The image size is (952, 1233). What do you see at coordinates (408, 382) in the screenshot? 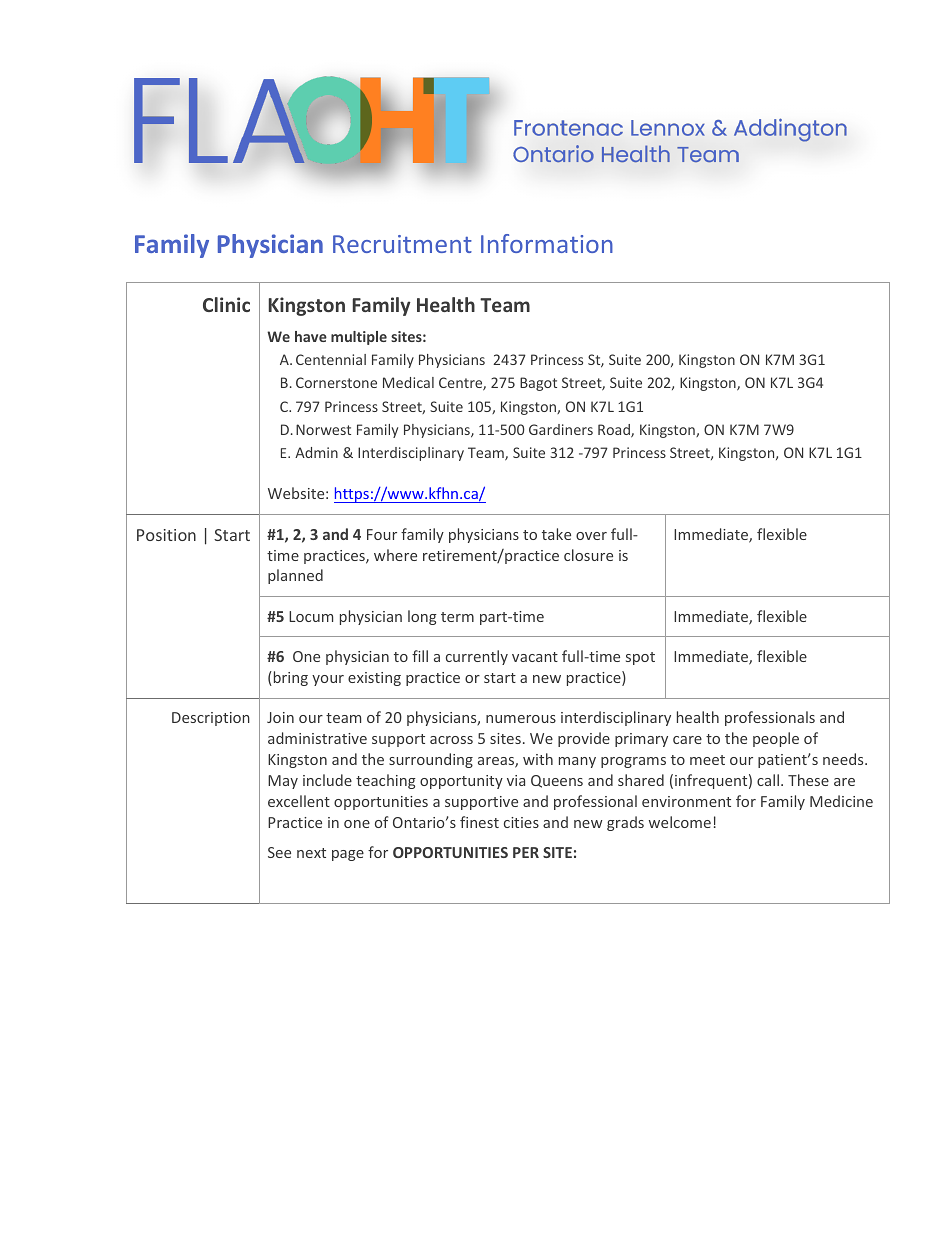
I see `Medical` at bounding box center [408, 382].
